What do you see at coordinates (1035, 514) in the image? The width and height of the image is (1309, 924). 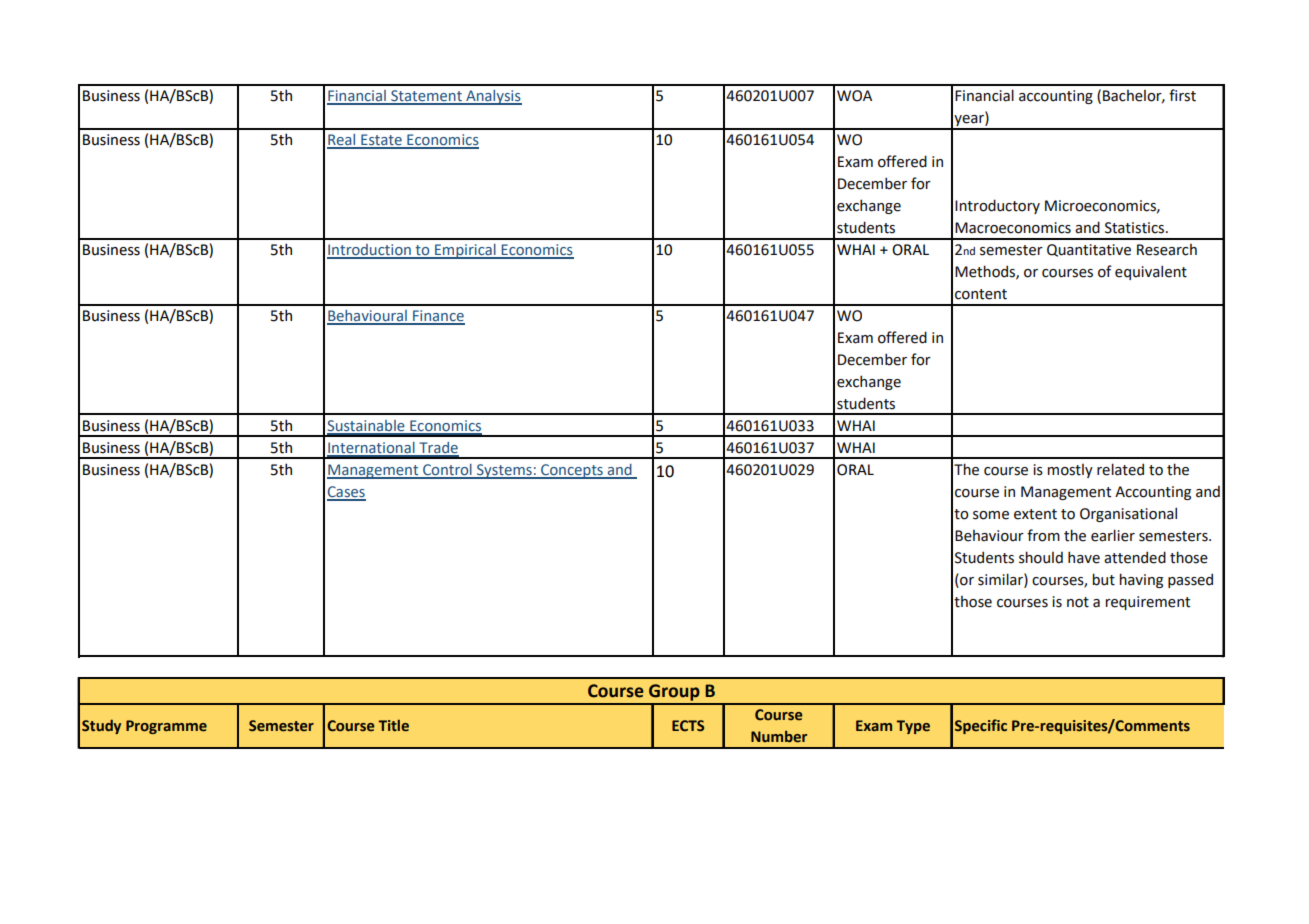 I see `extent` at bounding box center [1035, 514].
